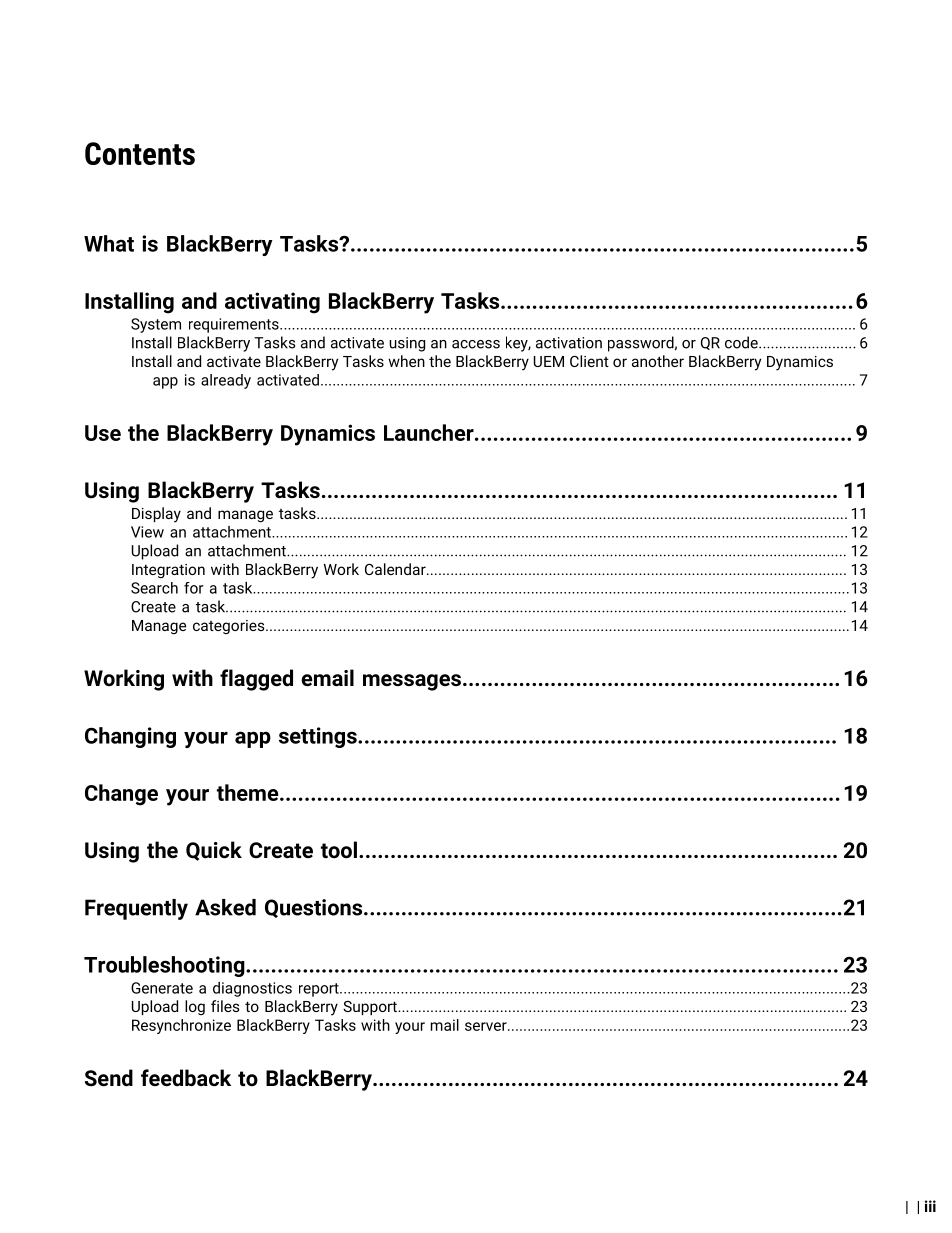  Describe the element at coordinates (226, 381) in the screenshot. I see `already` at that location.
